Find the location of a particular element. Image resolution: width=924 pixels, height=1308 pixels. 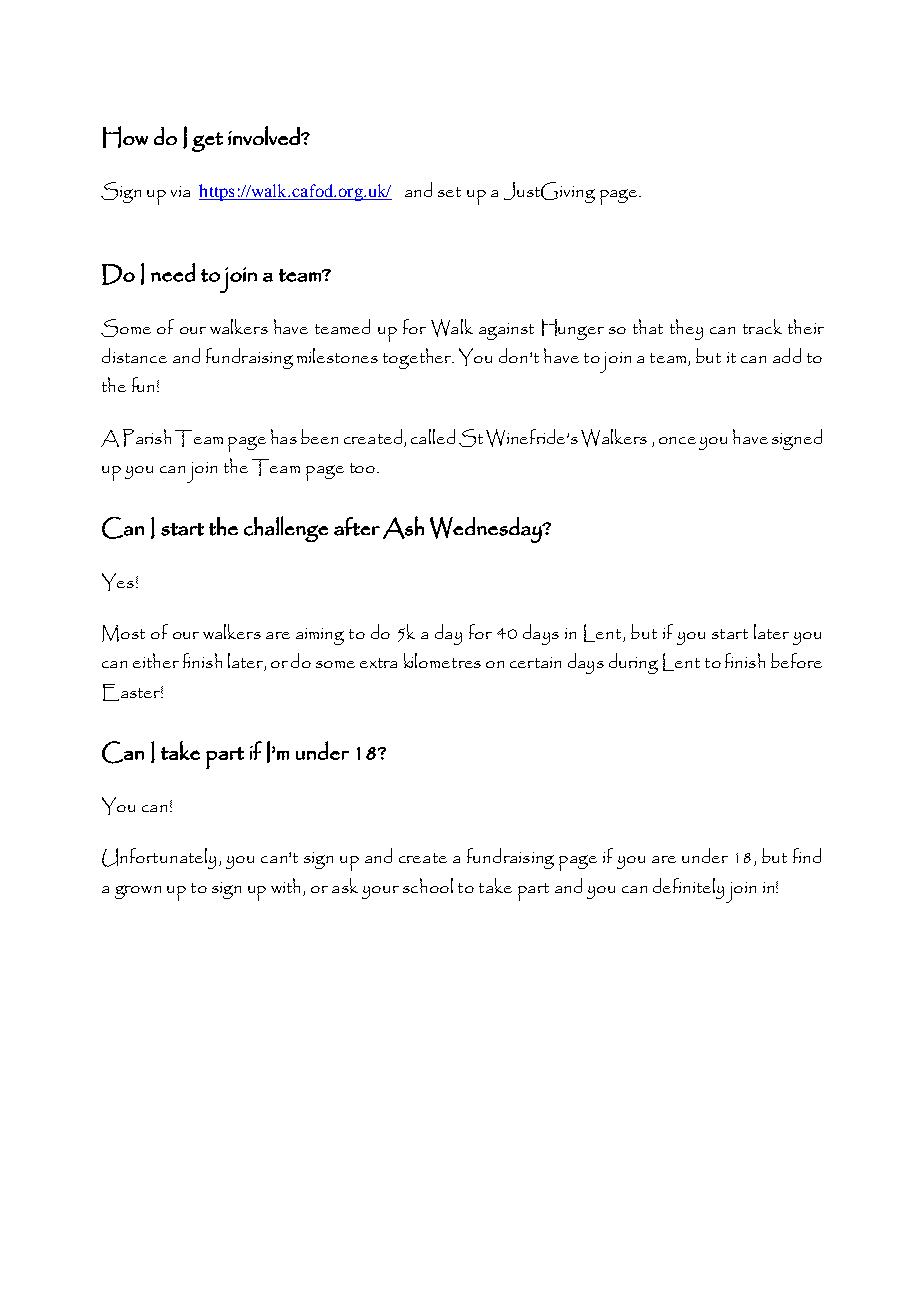

via is located at coordinates (180, 191).
